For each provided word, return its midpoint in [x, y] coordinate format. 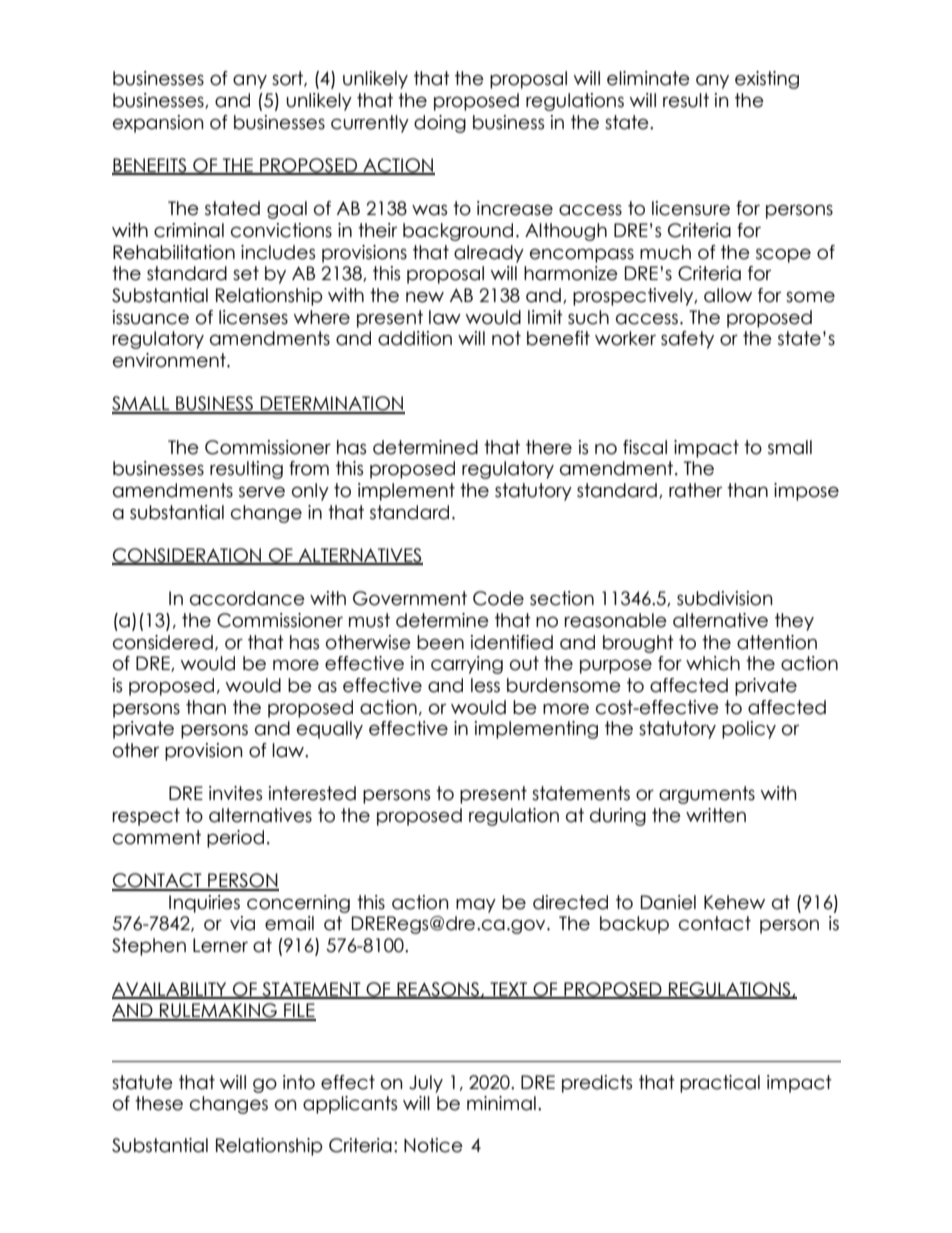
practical [720, 1084]
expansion [158, 124]
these [159, 1103]
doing [440, 124]
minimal [501, 1103]
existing [767, 80]
